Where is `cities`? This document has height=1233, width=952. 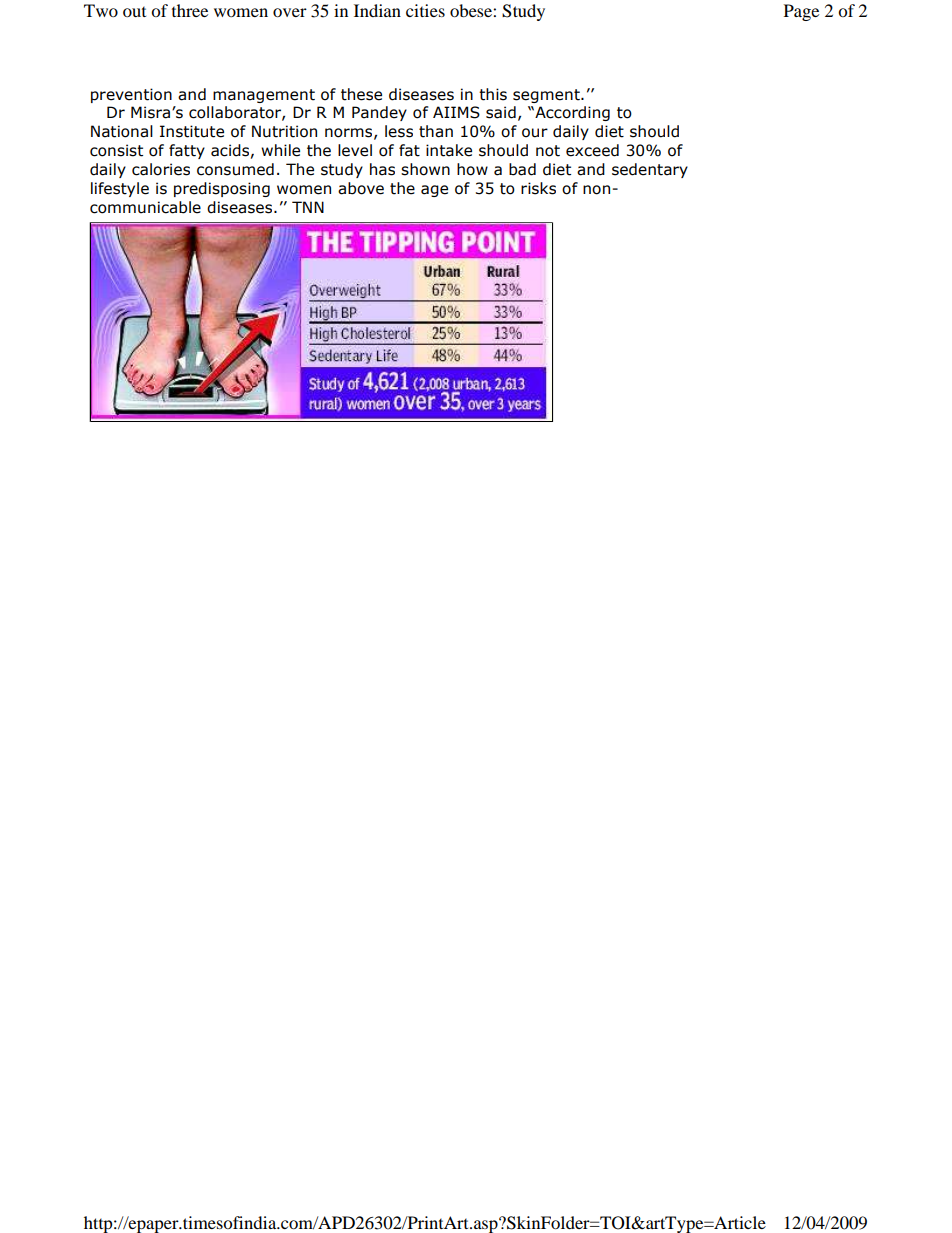 cities is located at coordinates (425, 10).
